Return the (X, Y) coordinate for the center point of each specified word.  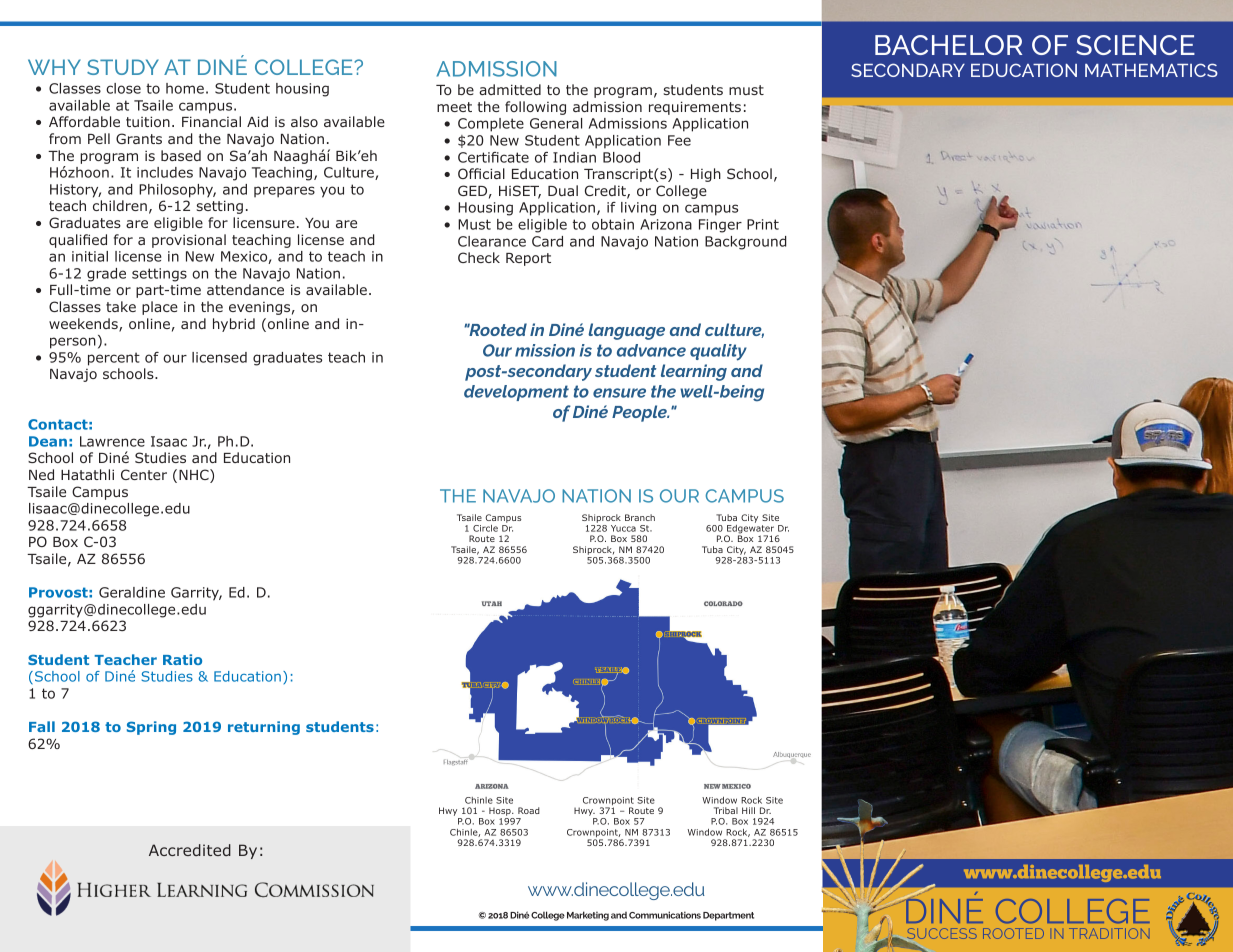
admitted (510, 89)
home (185, 88)
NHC (195, 476)
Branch (640, 517)
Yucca (623, 528)
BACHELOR (948, 45)
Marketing (588, 916)
